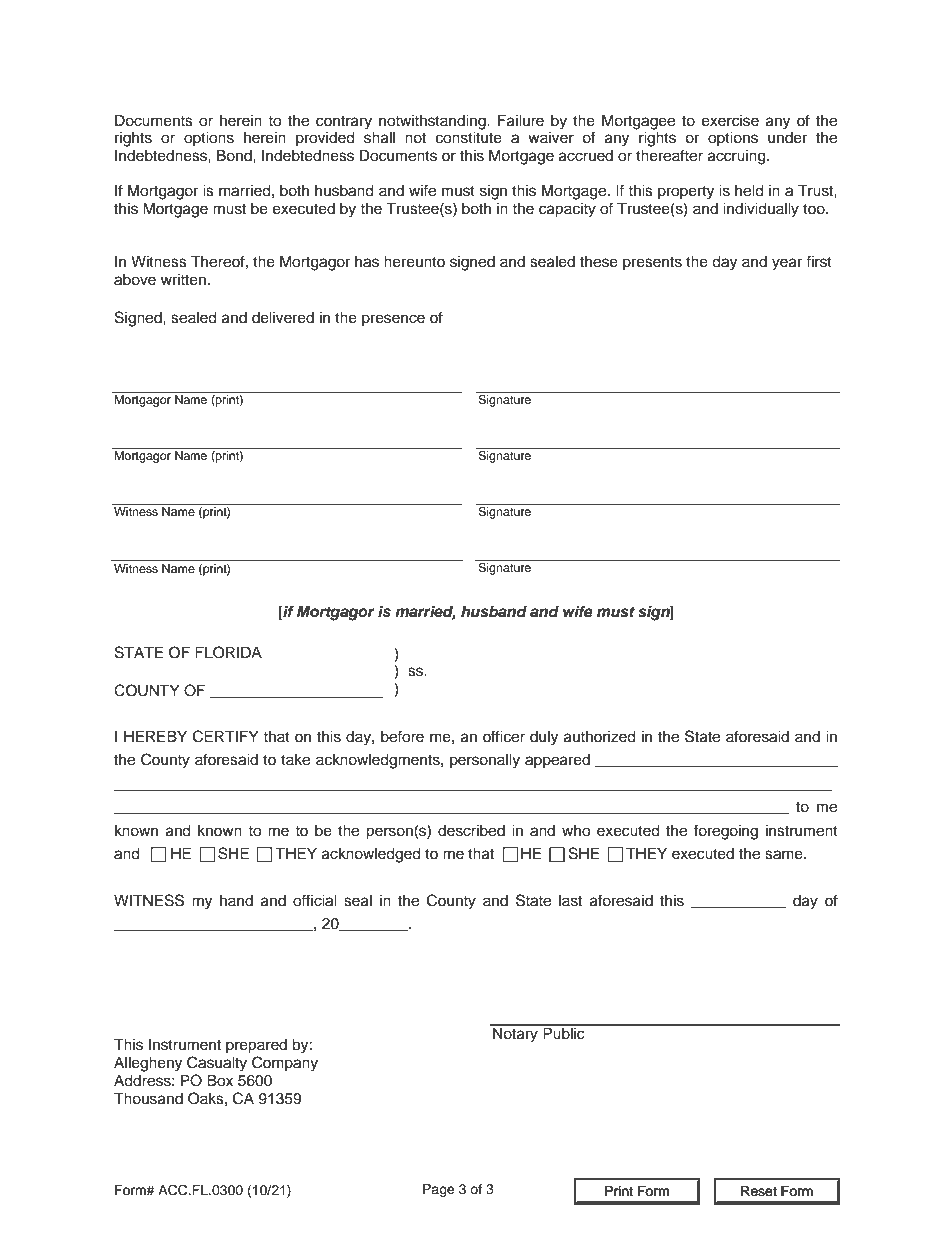  Describe the element at coordinates (236, 900) in the screenshot. I see `hand` at that location.
